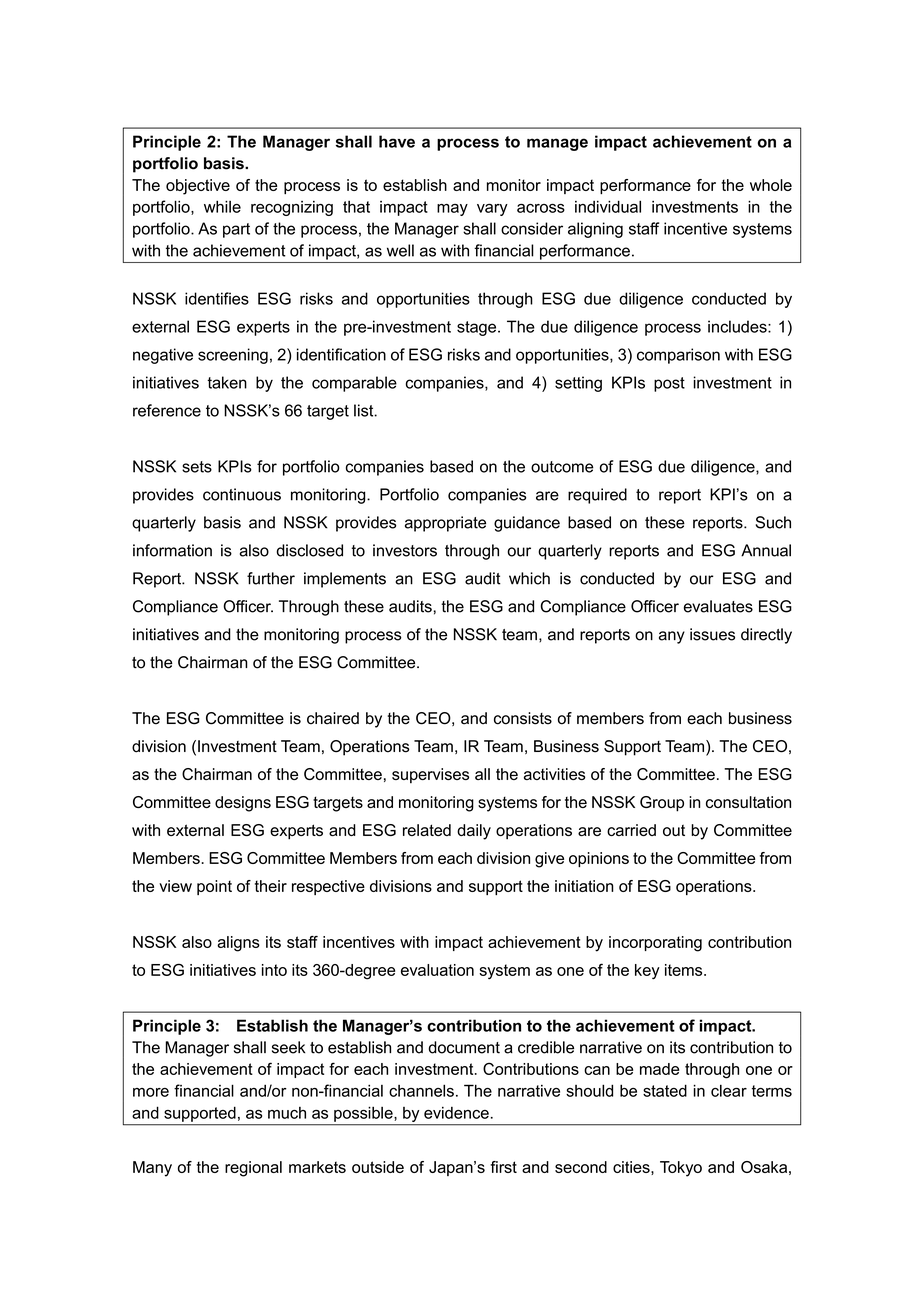  Describe the element at coordinates (773, 522) in the page. I see `Such` at that location.
